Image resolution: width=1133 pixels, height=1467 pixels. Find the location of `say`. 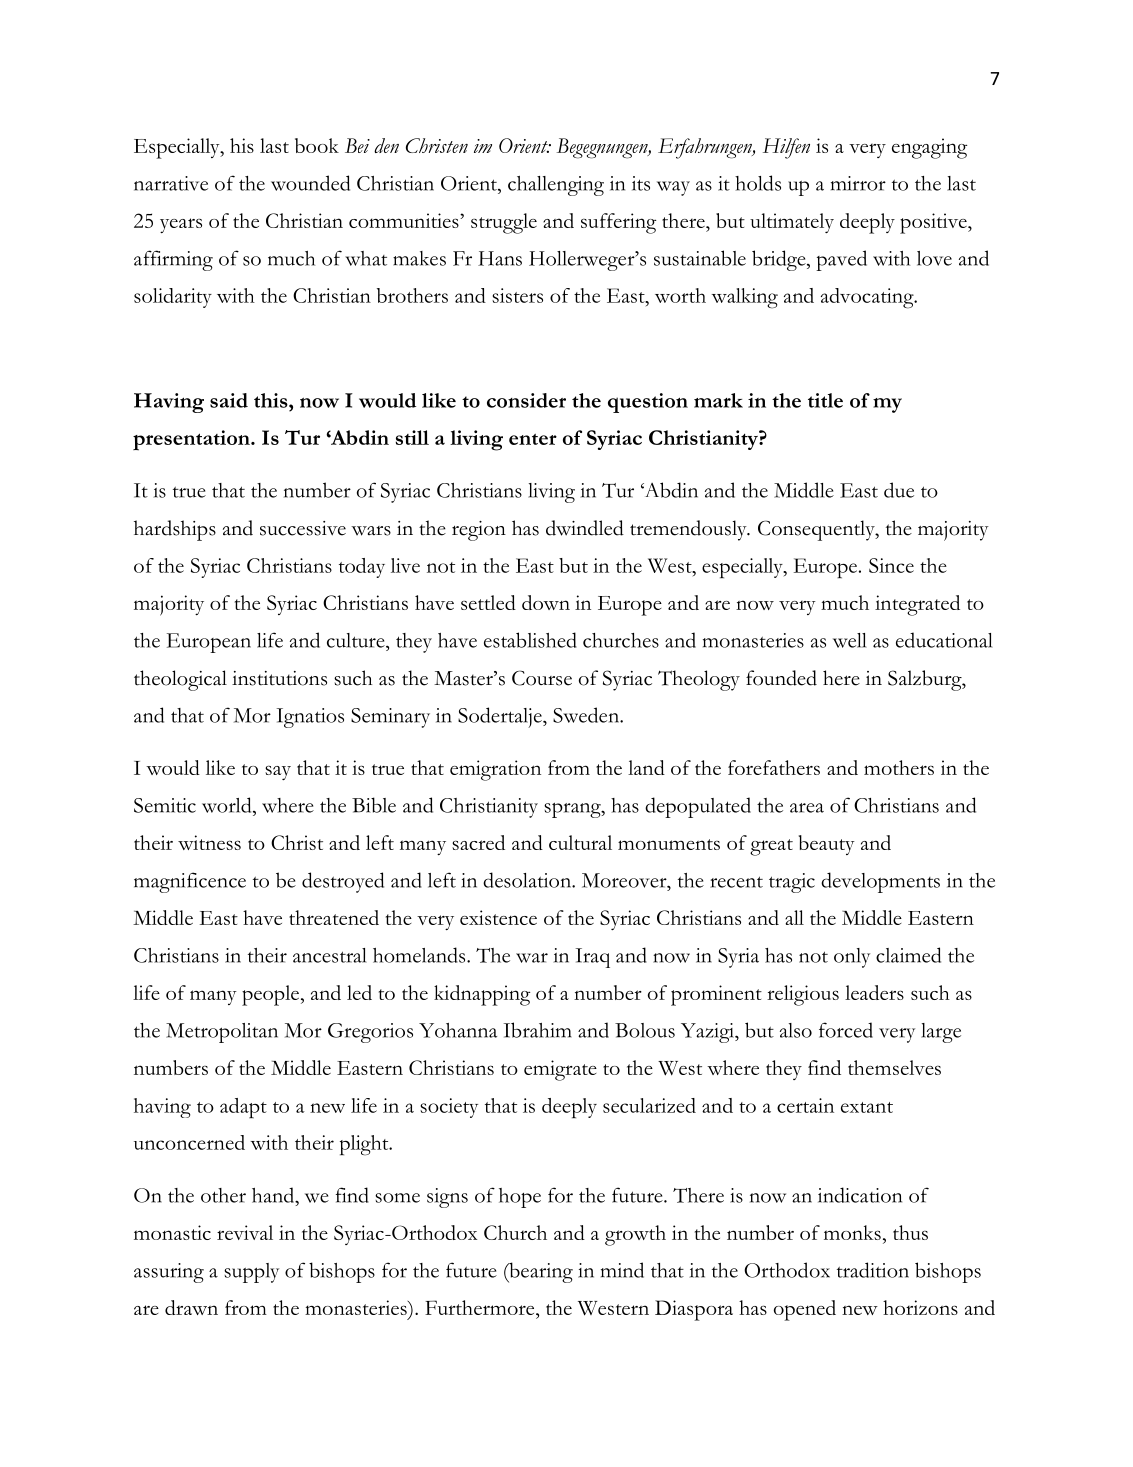

say is located at coordinates (278, 772).
